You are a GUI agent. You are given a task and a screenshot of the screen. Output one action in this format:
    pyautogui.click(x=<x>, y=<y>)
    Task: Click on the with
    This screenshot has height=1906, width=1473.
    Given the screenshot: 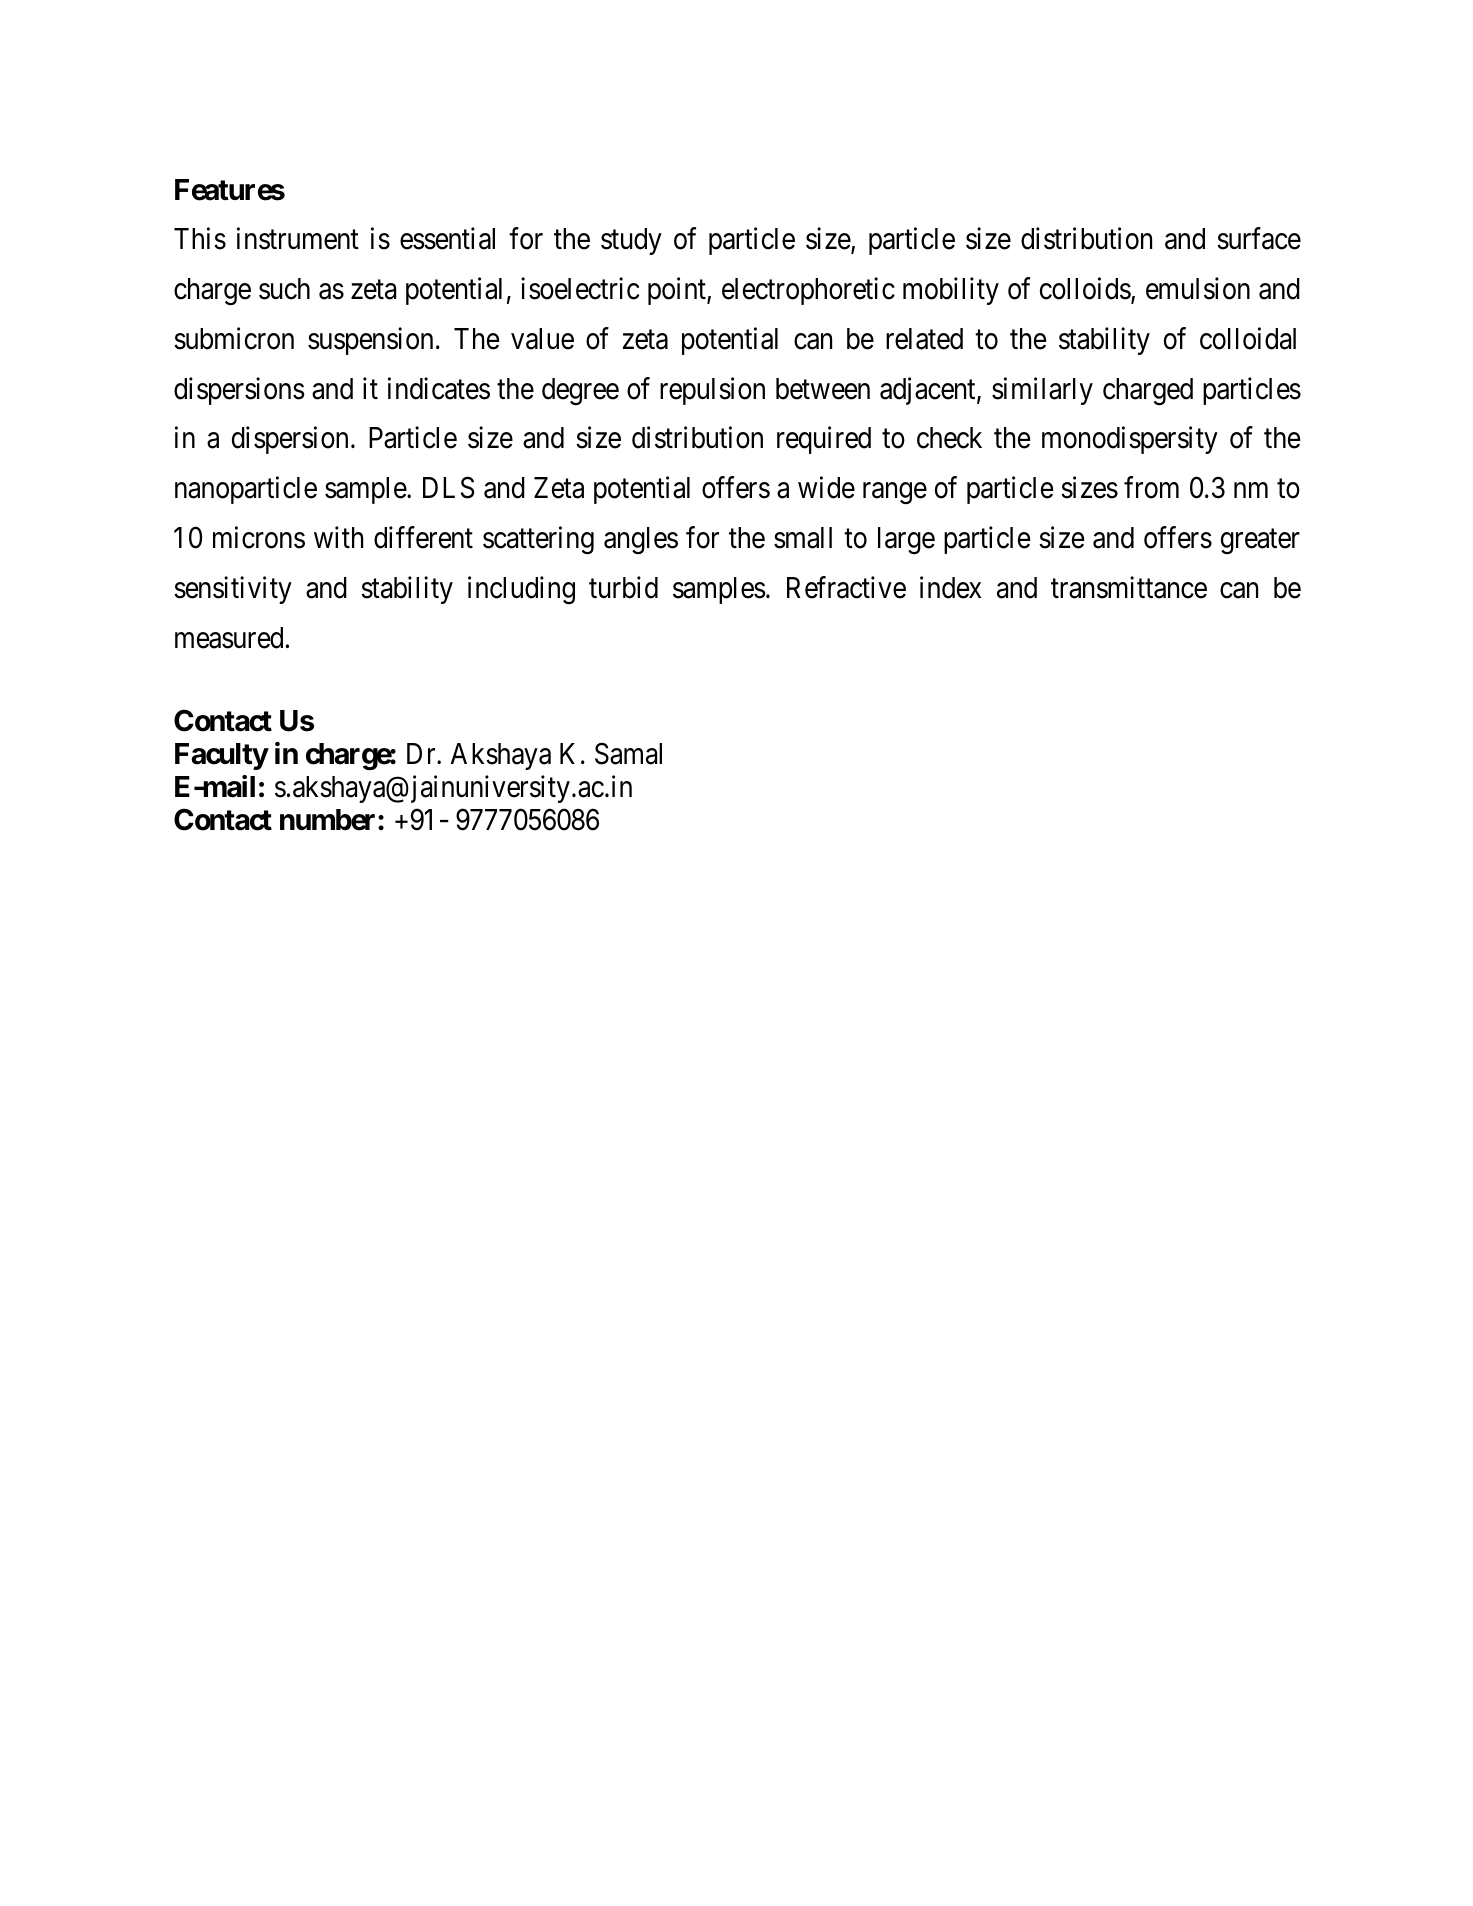 What is the action you would take?
    pyautogui.click(x=338, y=537)
